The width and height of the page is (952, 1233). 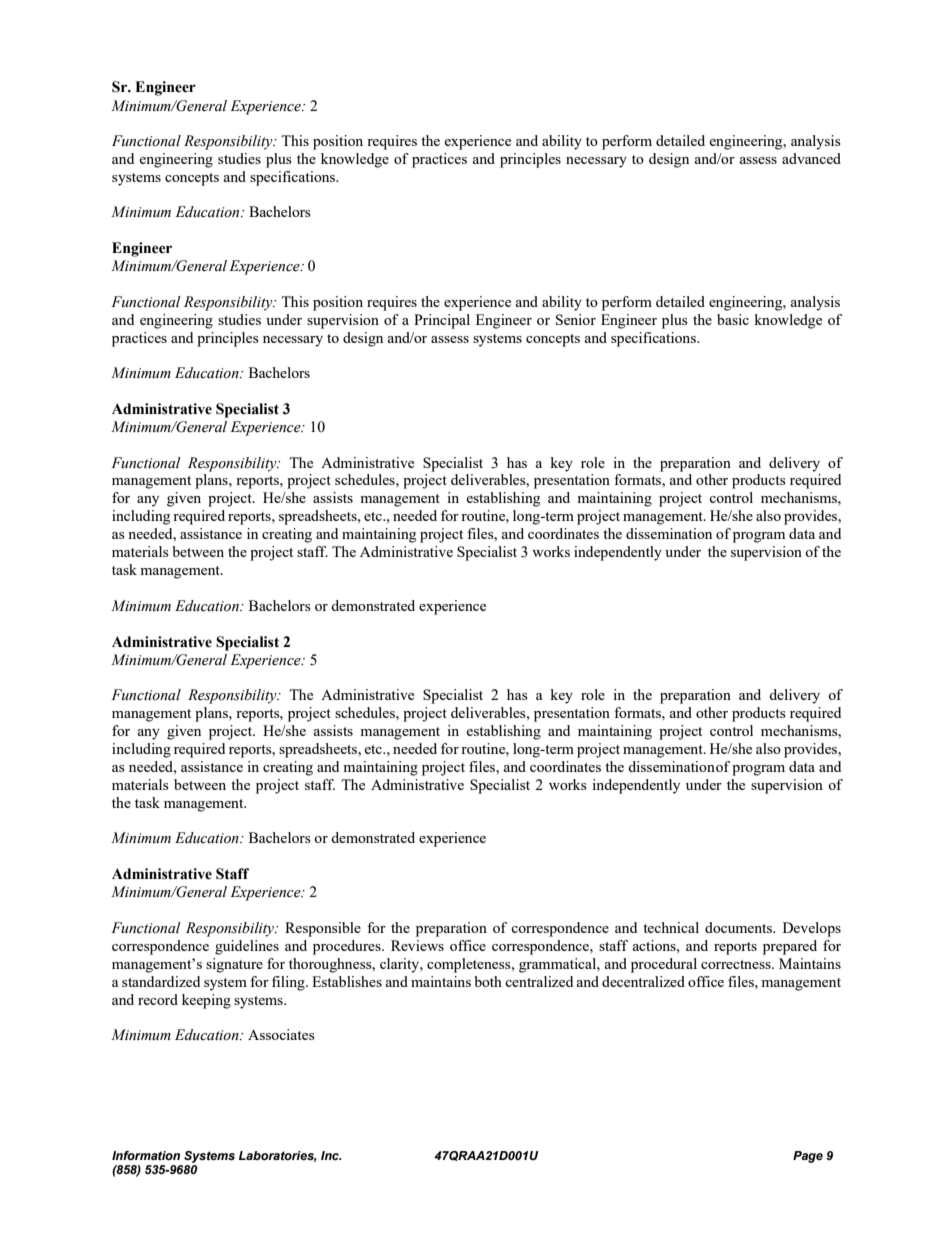 What do you see at coordinates (811, 158) in the page?
I see `advanced` at bounding box center [811, 158].
